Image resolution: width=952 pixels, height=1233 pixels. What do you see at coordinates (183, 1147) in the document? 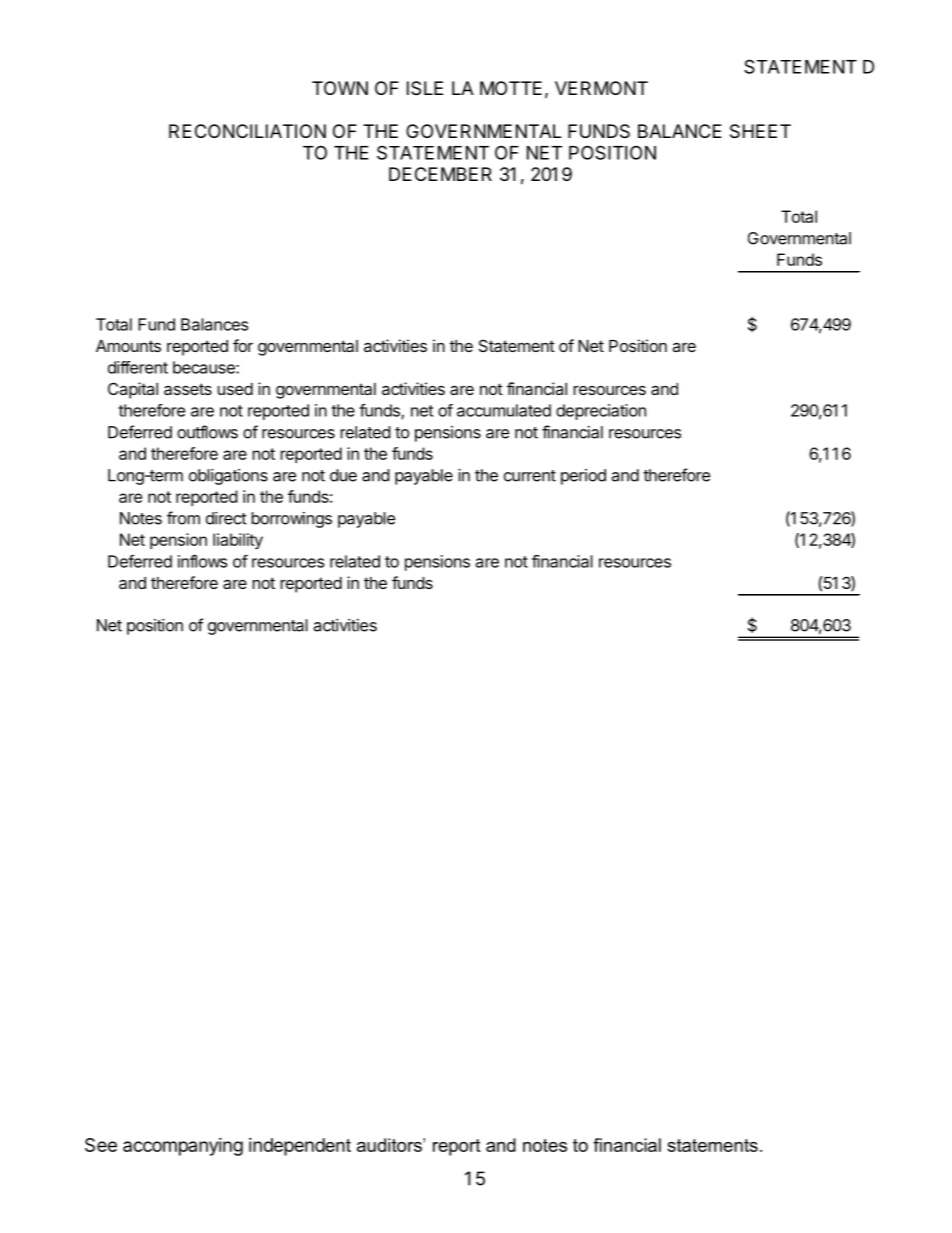
I see `accompanying` at bounding box center [183, 1147].
